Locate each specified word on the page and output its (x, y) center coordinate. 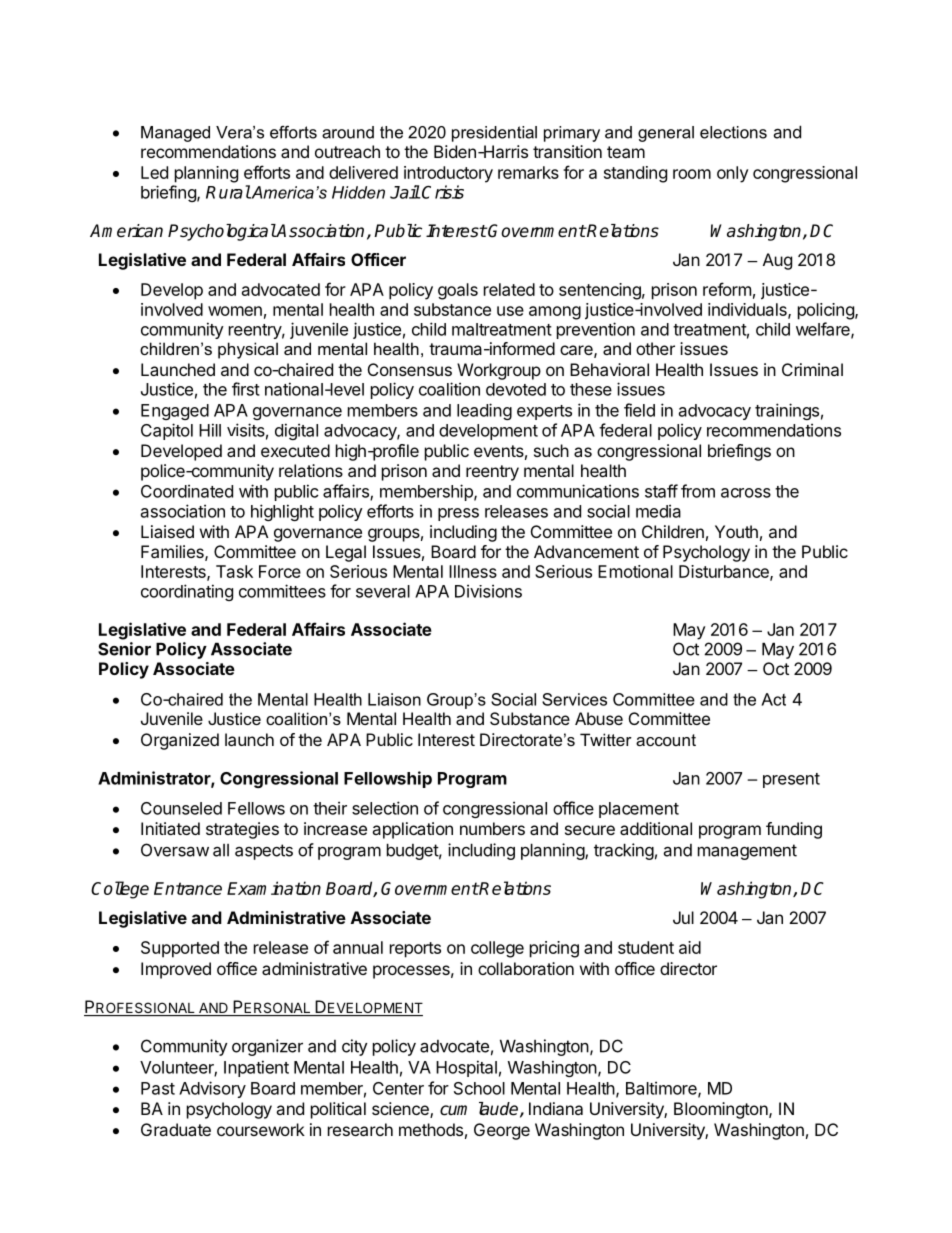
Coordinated (187, 491)
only (732, 174)
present (791, 780)
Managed (175, 134)
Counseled (181, 808)
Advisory (212, 1089)
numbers (492, 828)
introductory (448, 174)
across (746, 493)
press (458, 514)
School (479, 1088)
